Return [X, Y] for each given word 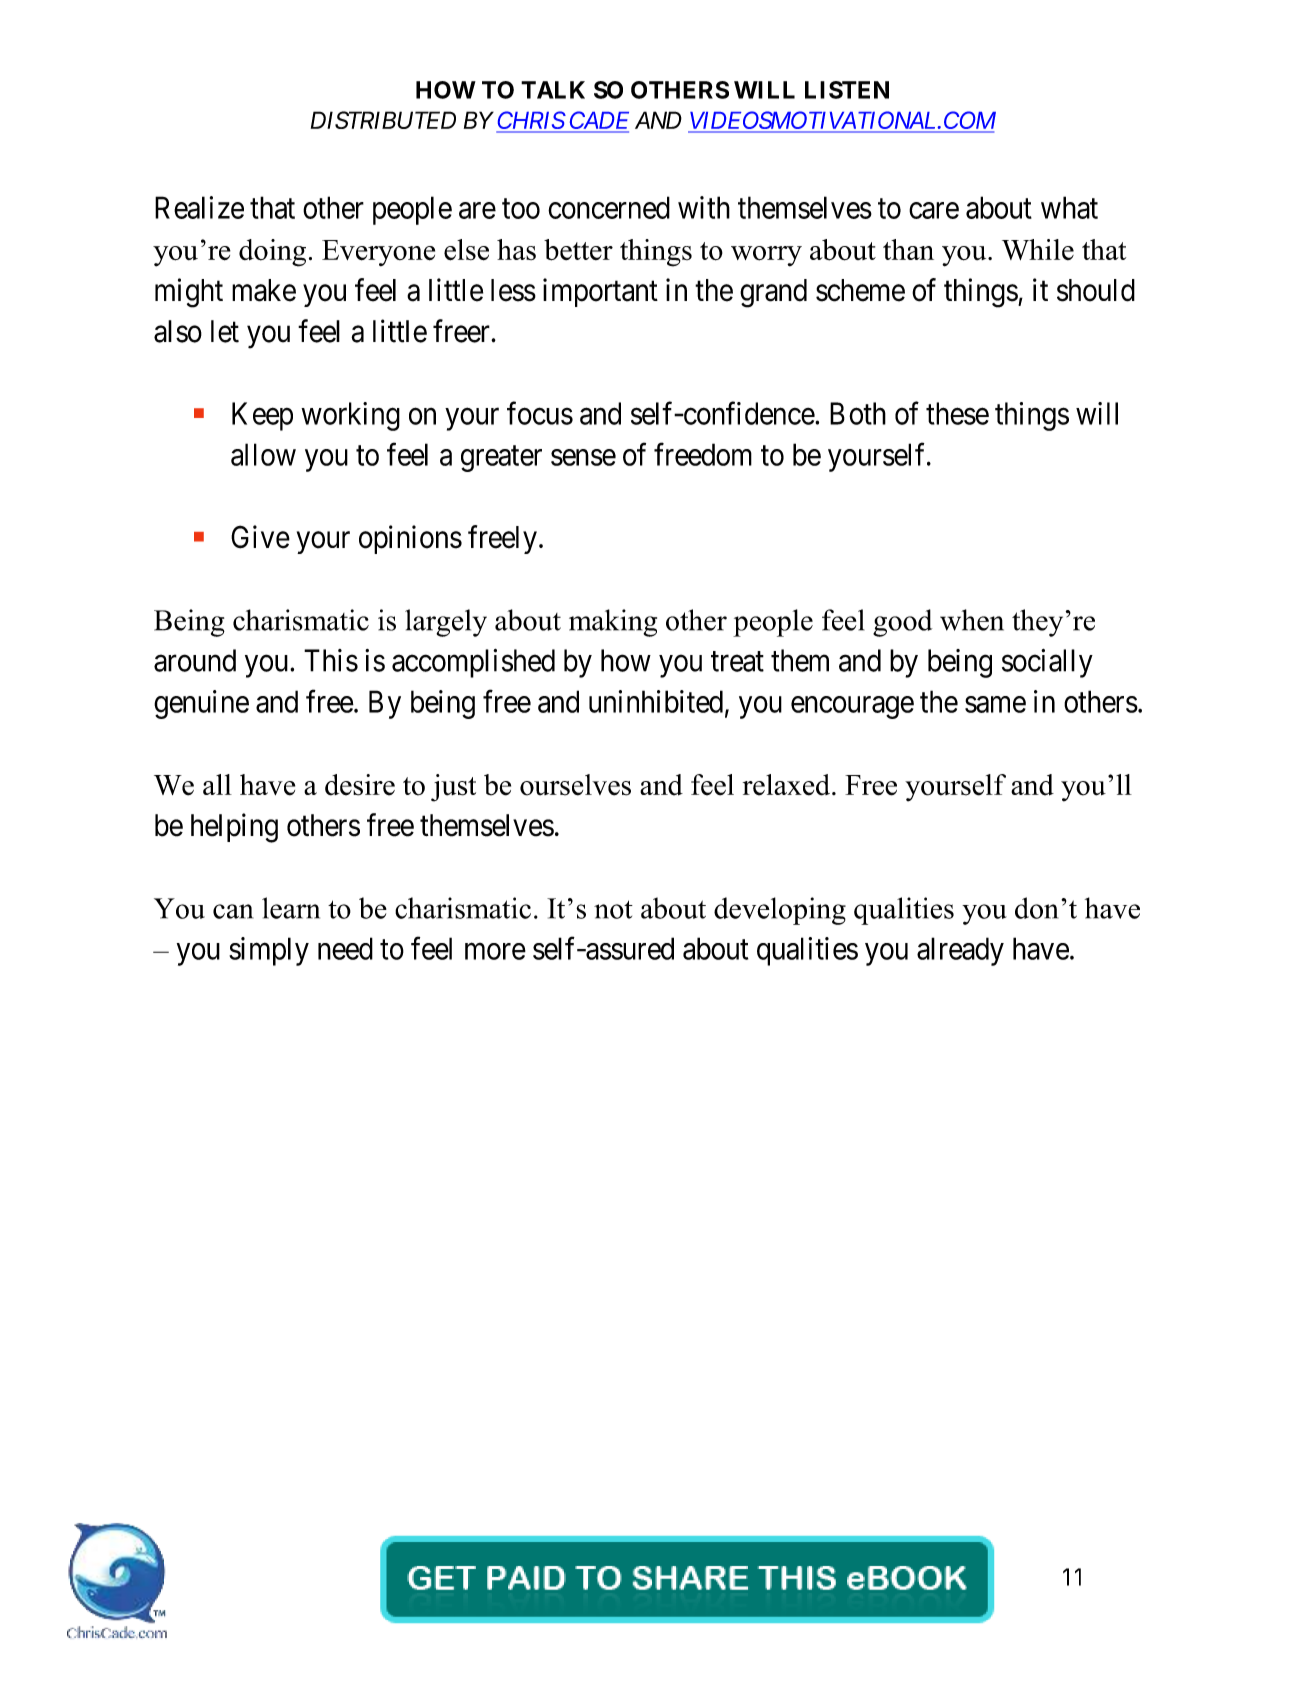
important [600, 292]
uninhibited [656, 701]
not [613, 909]
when [972, 620]
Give [260, 537]
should [1096, 290]
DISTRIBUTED [383, 120]
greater [501, 459]
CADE [598, 121]
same [995, 704]
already [960, 951]
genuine [201, 704]
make [264, 290]
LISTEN [847, 90]
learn [291, 908]
